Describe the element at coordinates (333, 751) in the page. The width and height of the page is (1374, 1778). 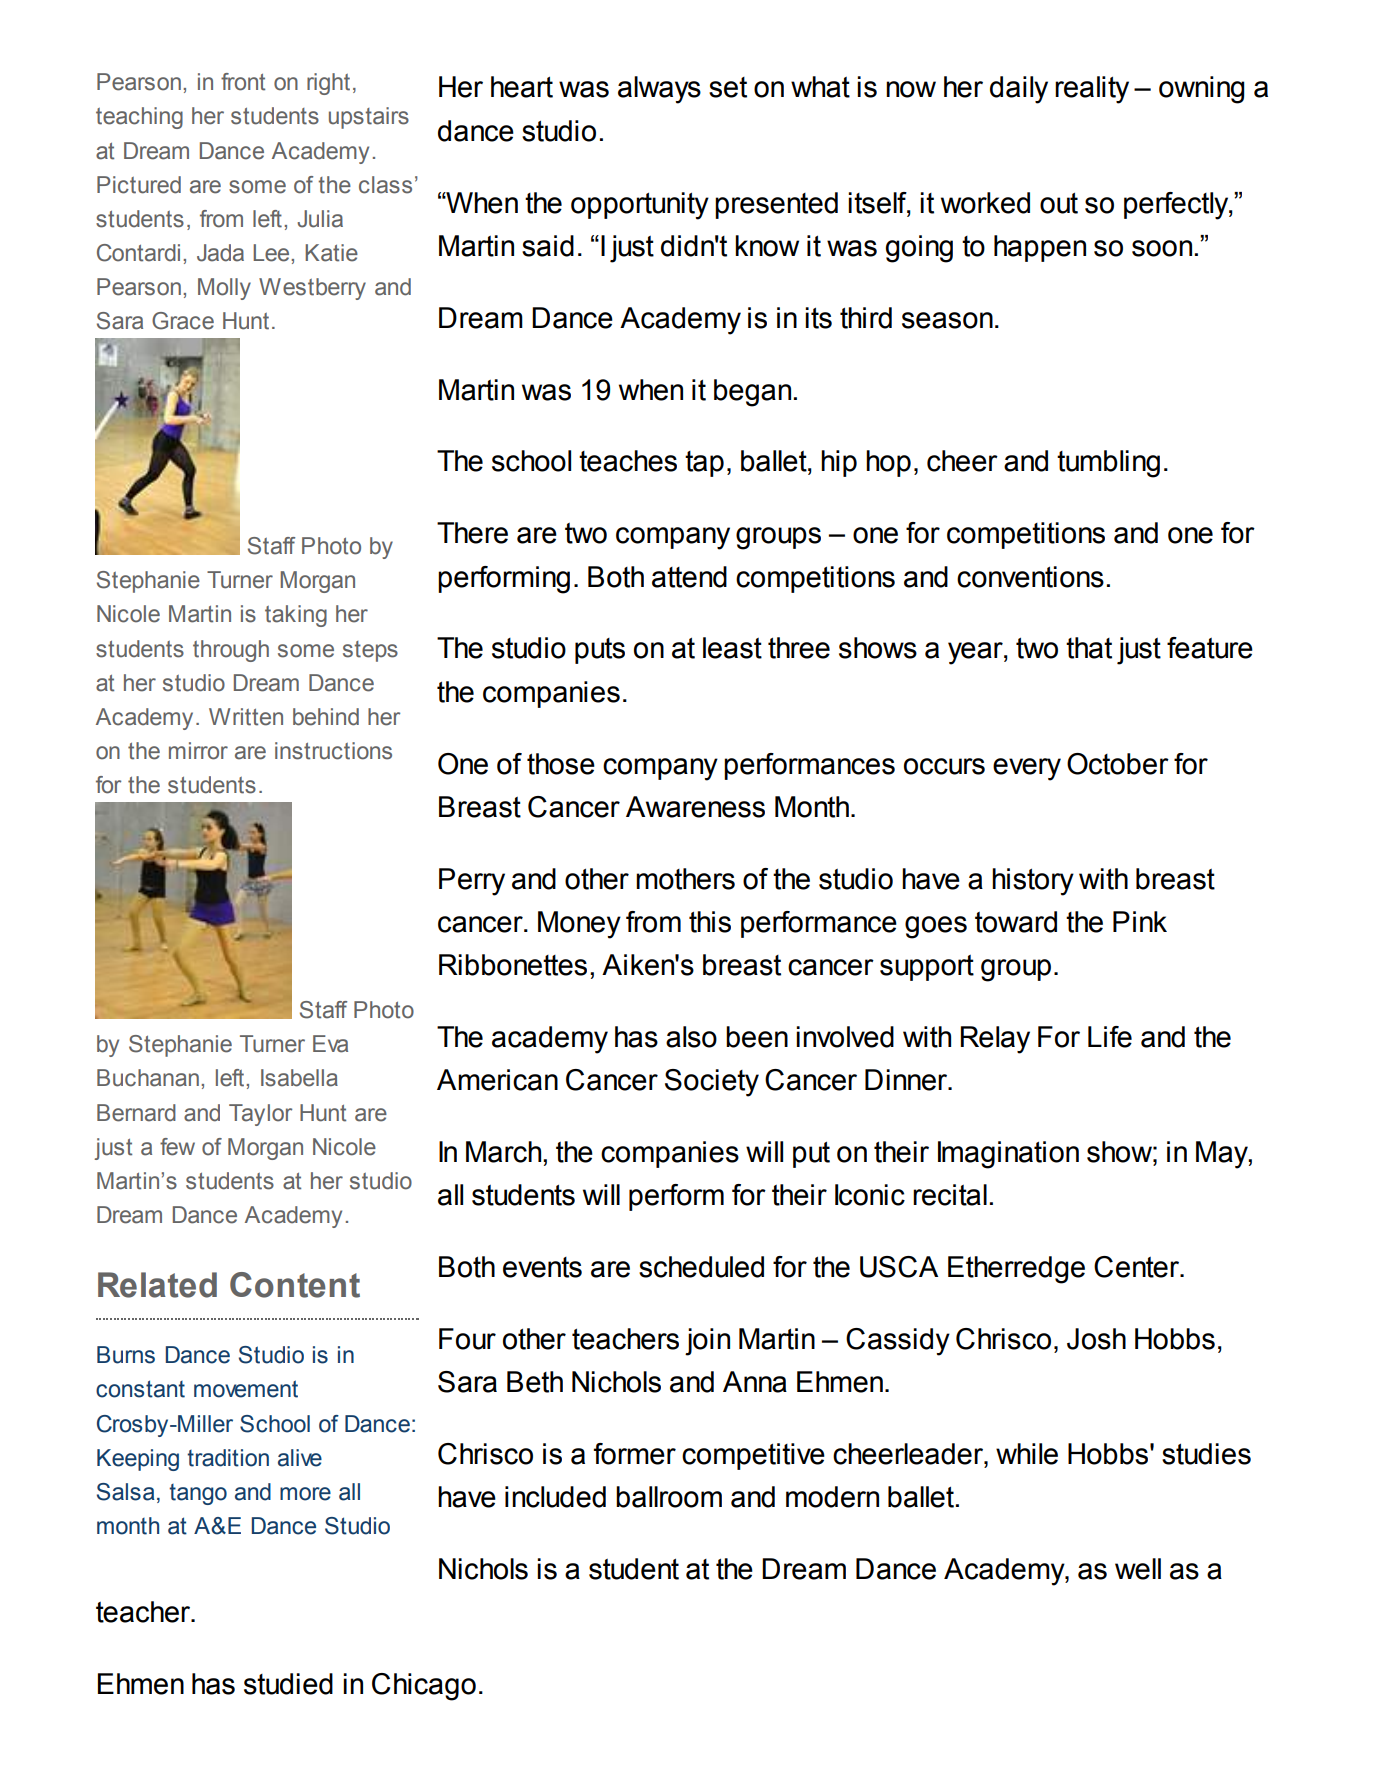
I see `instructions` at that location.
